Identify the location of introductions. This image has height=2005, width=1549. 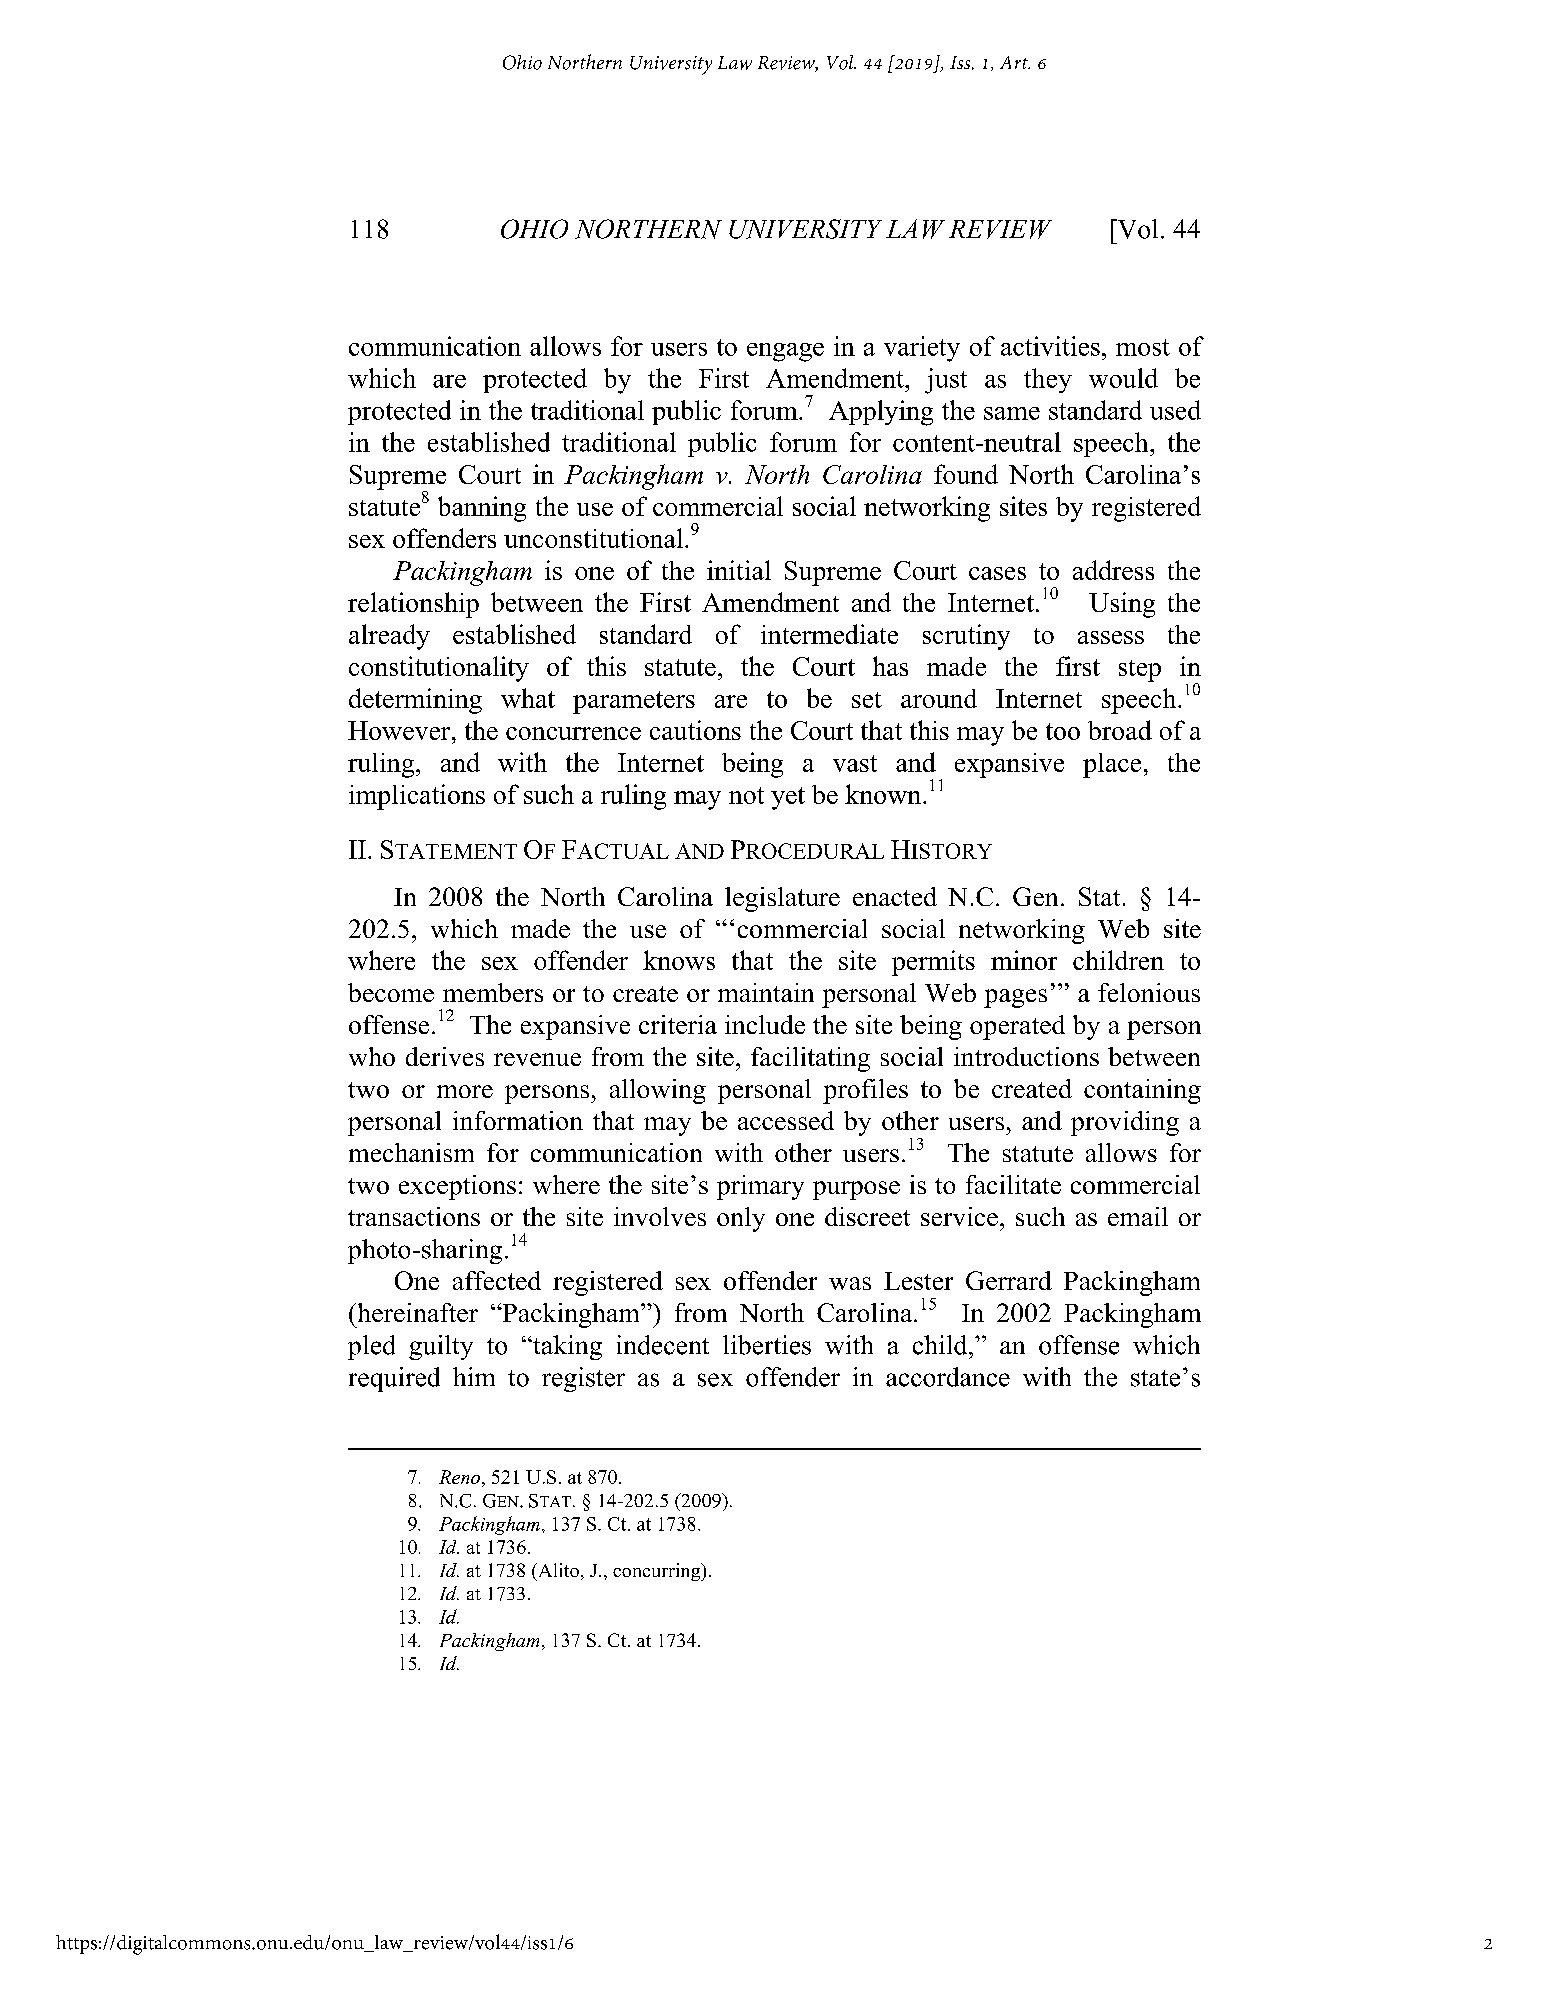
(1026, 1056).
